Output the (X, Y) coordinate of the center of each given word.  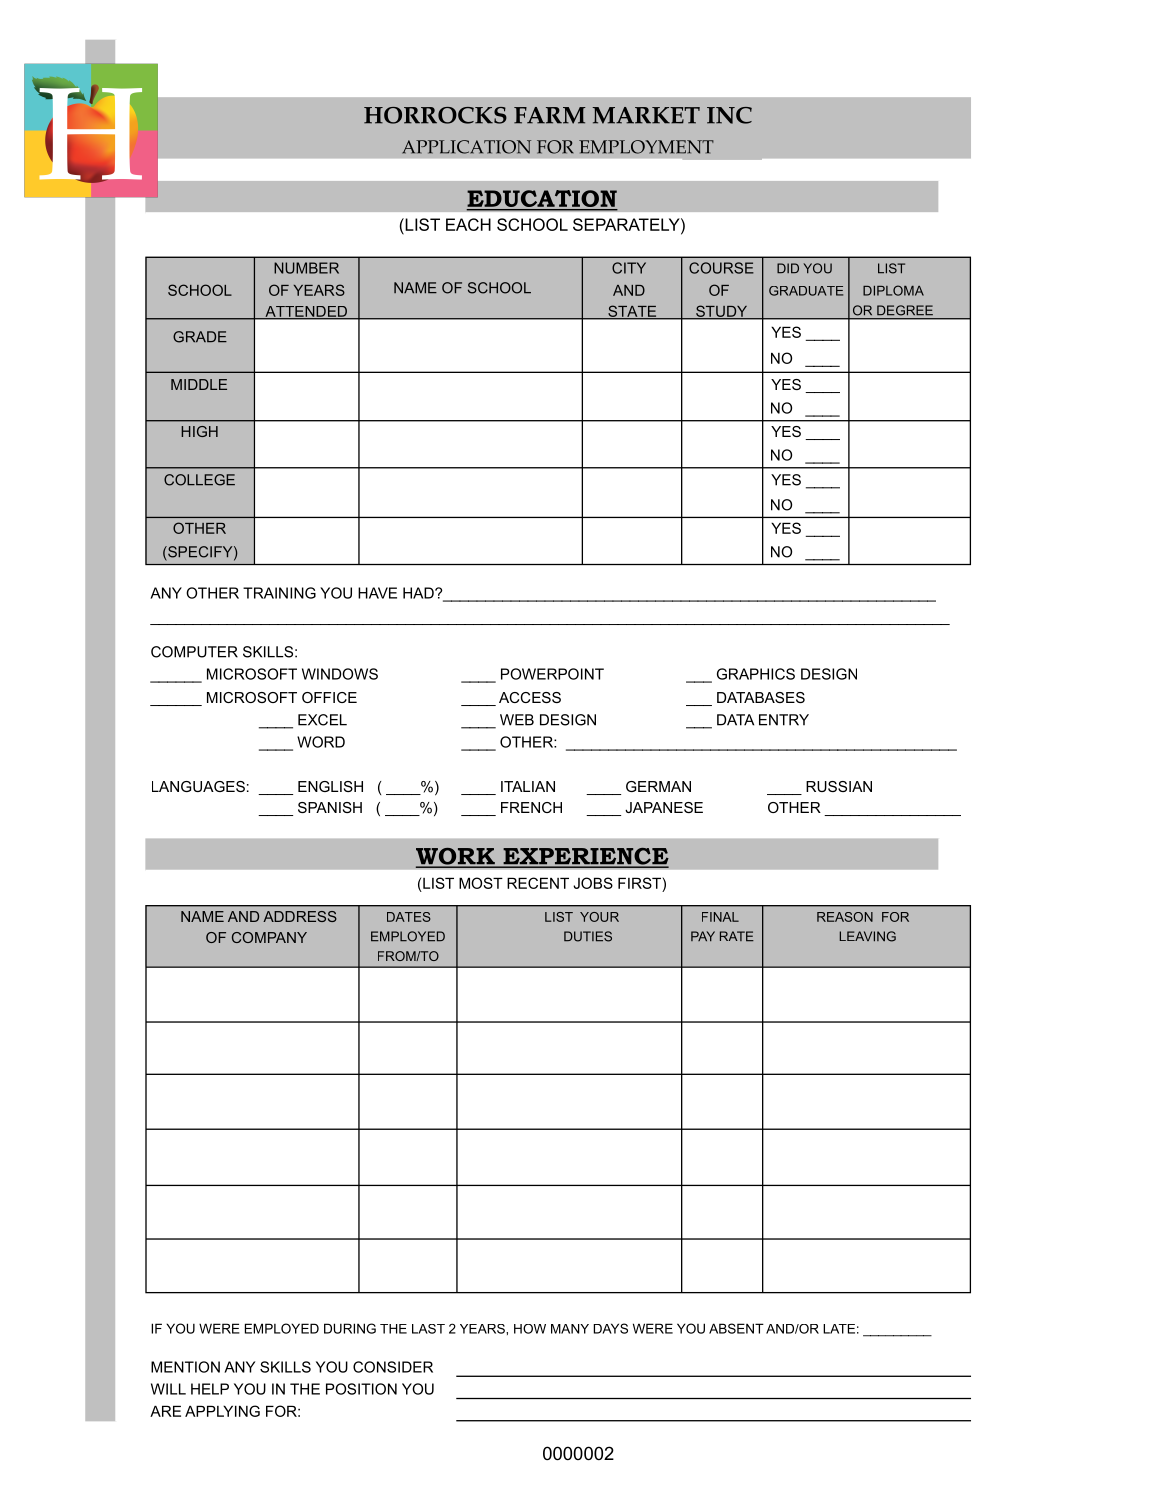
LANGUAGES (198, 786)
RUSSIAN (839, 786)
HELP (210, 1389)
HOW (530, 1329)
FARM (550, 115)
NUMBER (306, 268)
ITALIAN (528, 786)
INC (729, 115)
